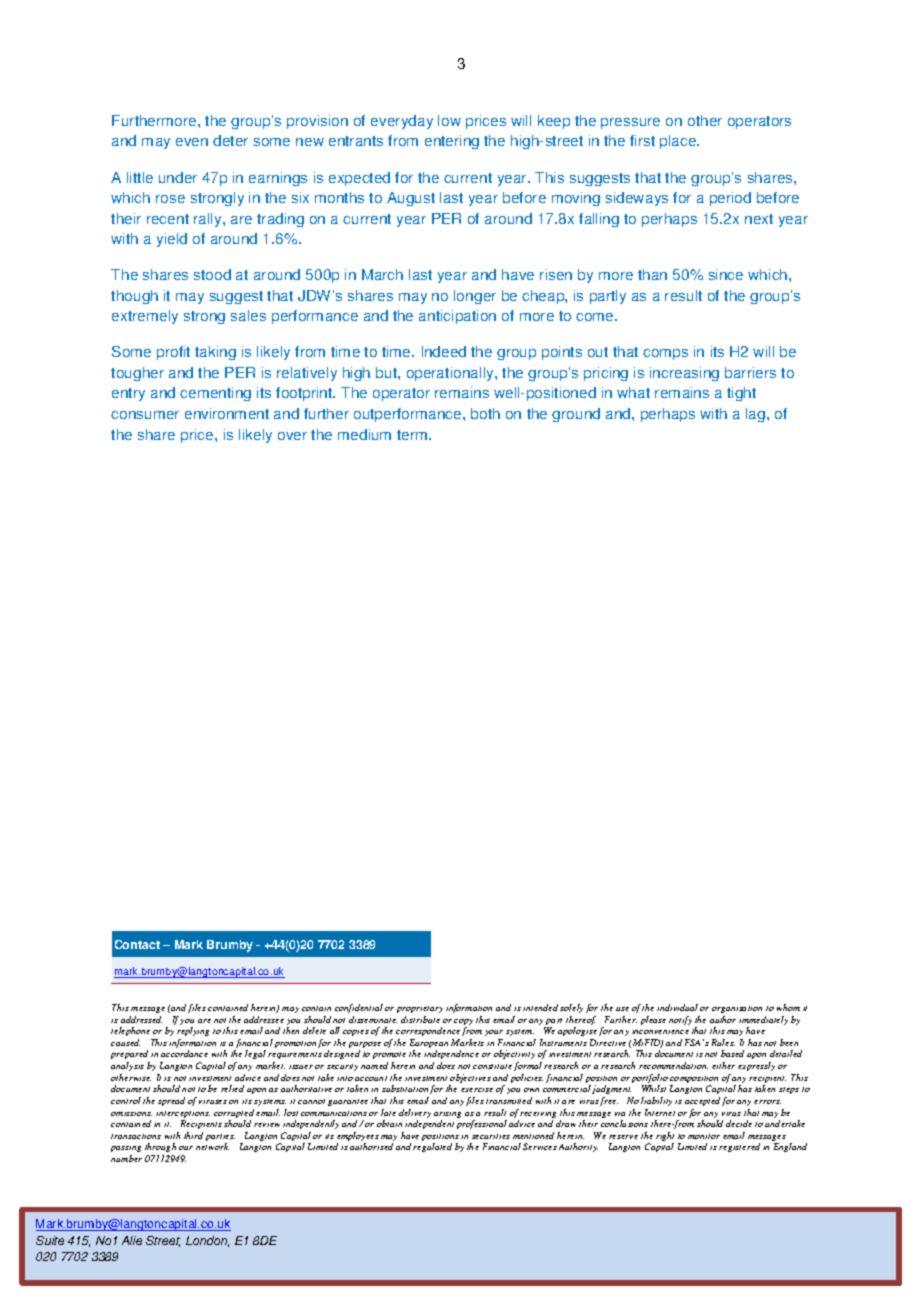 Image resolution: width=924 pixels, height=1308 pixels. Describe the element at coordinates (358, 1138) in the document. I see `employees` at that location.
